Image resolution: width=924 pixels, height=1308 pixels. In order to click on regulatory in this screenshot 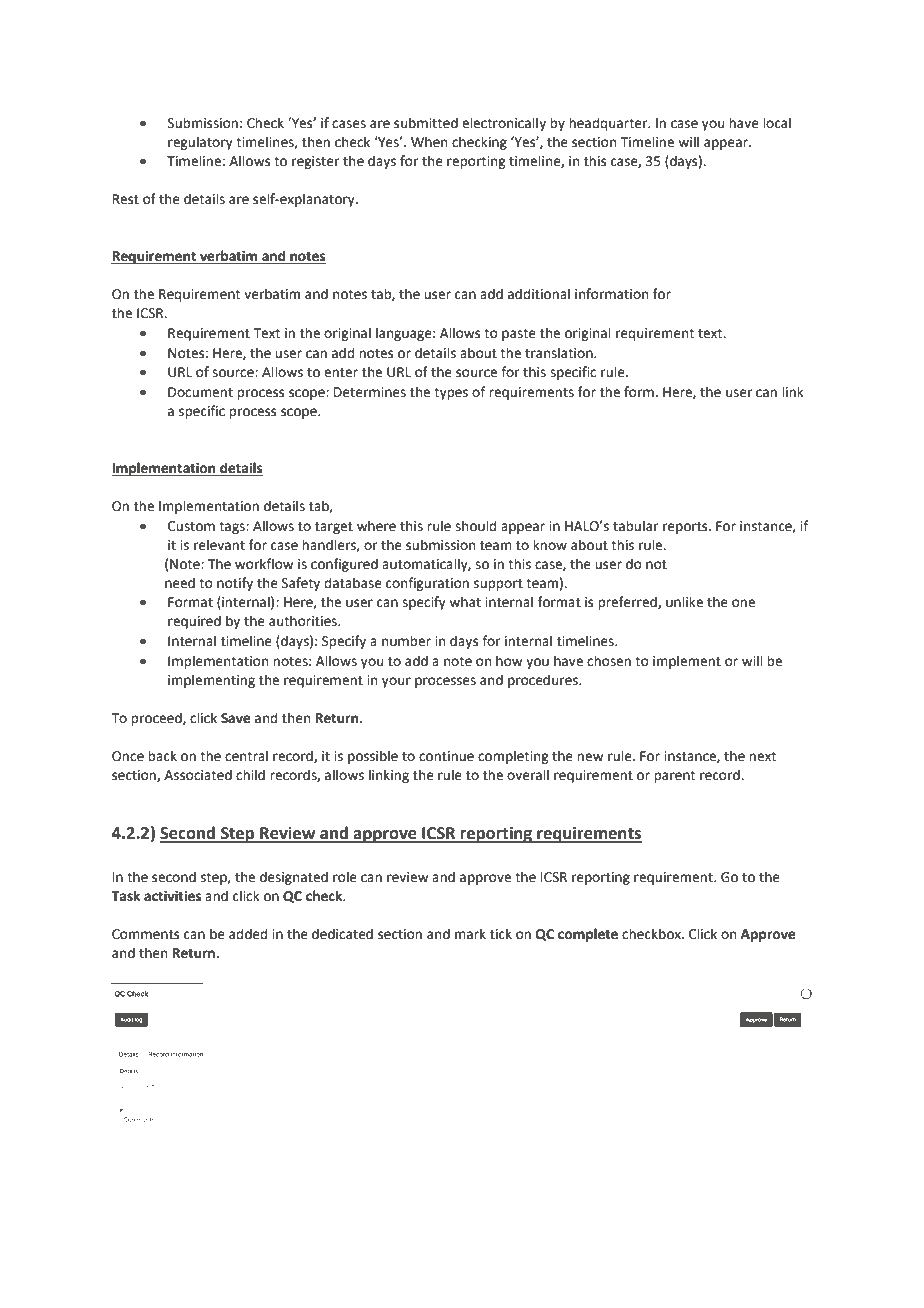, I will do `click(200, 143)`.
